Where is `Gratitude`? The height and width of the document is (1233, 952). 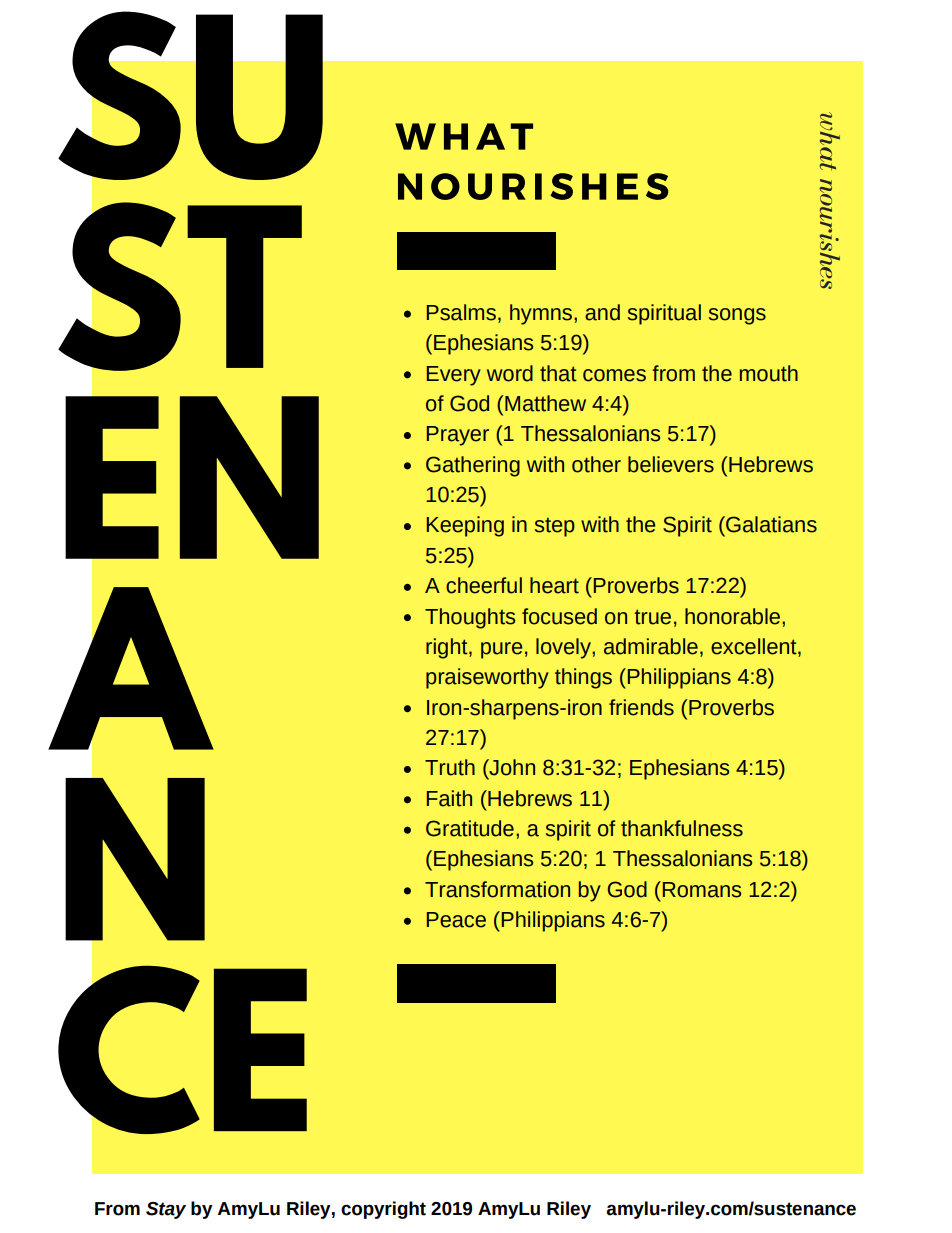
Gratitude is located at coordinates (470, 828).
